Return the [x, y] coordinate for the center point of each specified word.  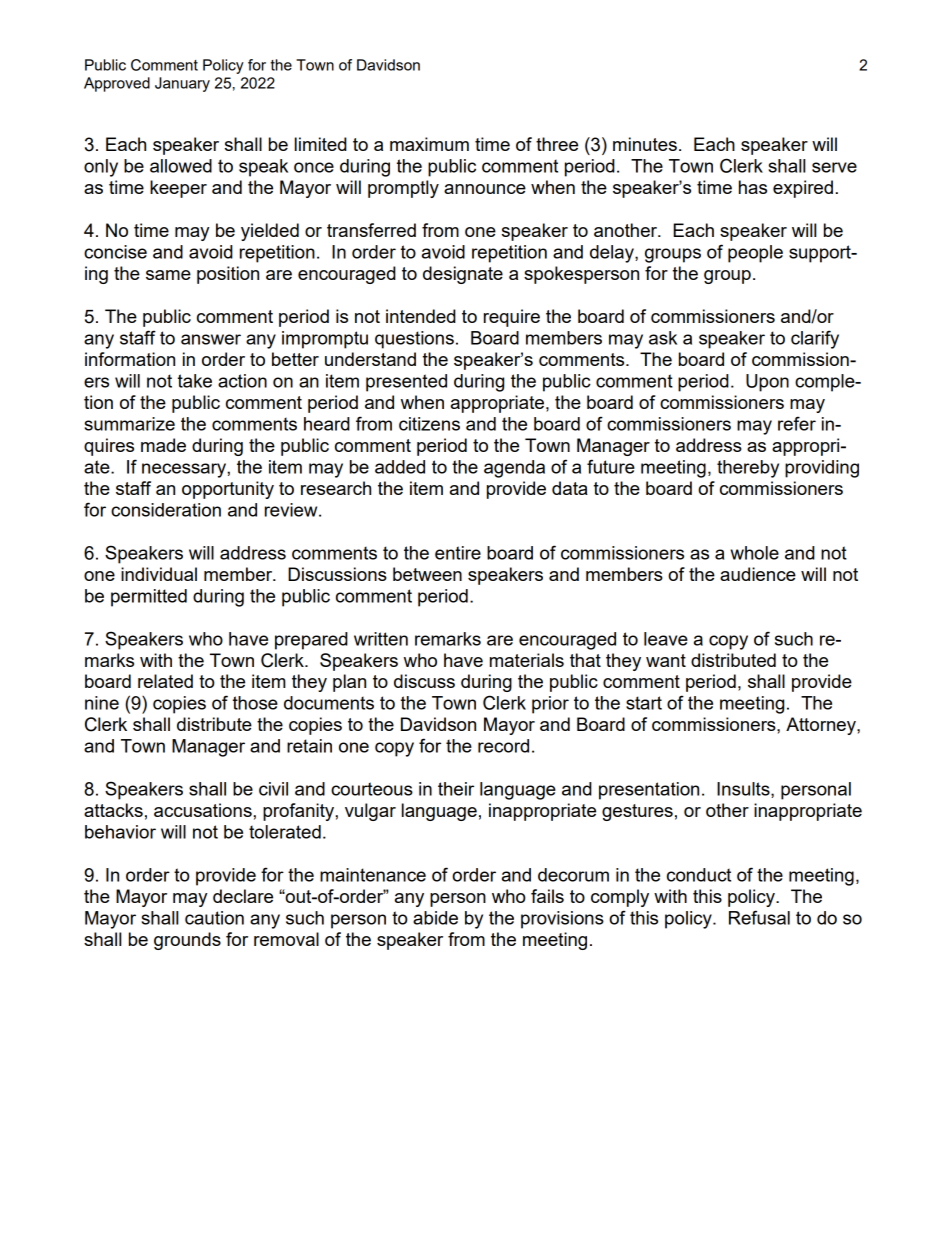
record [503, 746]
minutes [645, 144]
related [165, 681]
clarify [815, 339]
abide [435, 918]
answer [211, 339]
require [512, 318]
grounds [187, 941]
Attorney [822, 726]
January [182, 84]
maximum [429, 144]
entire [458, 553]
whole [754, 553]
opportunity [228, 490]
